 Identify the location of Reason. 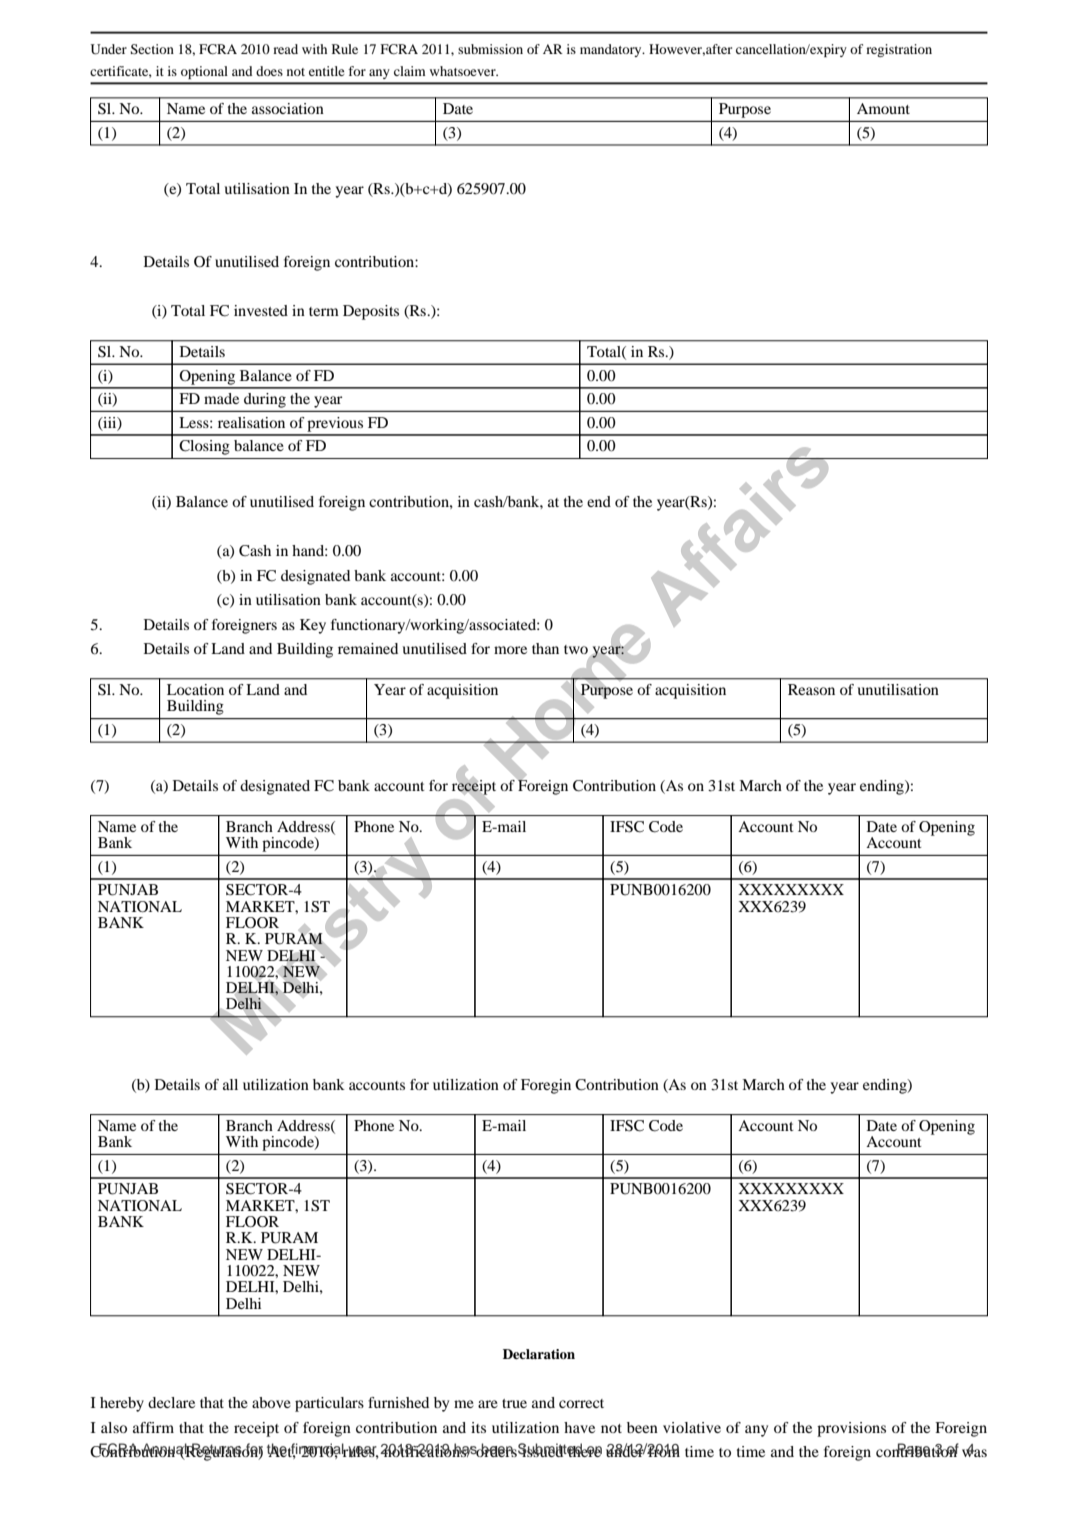
(811, 689).
